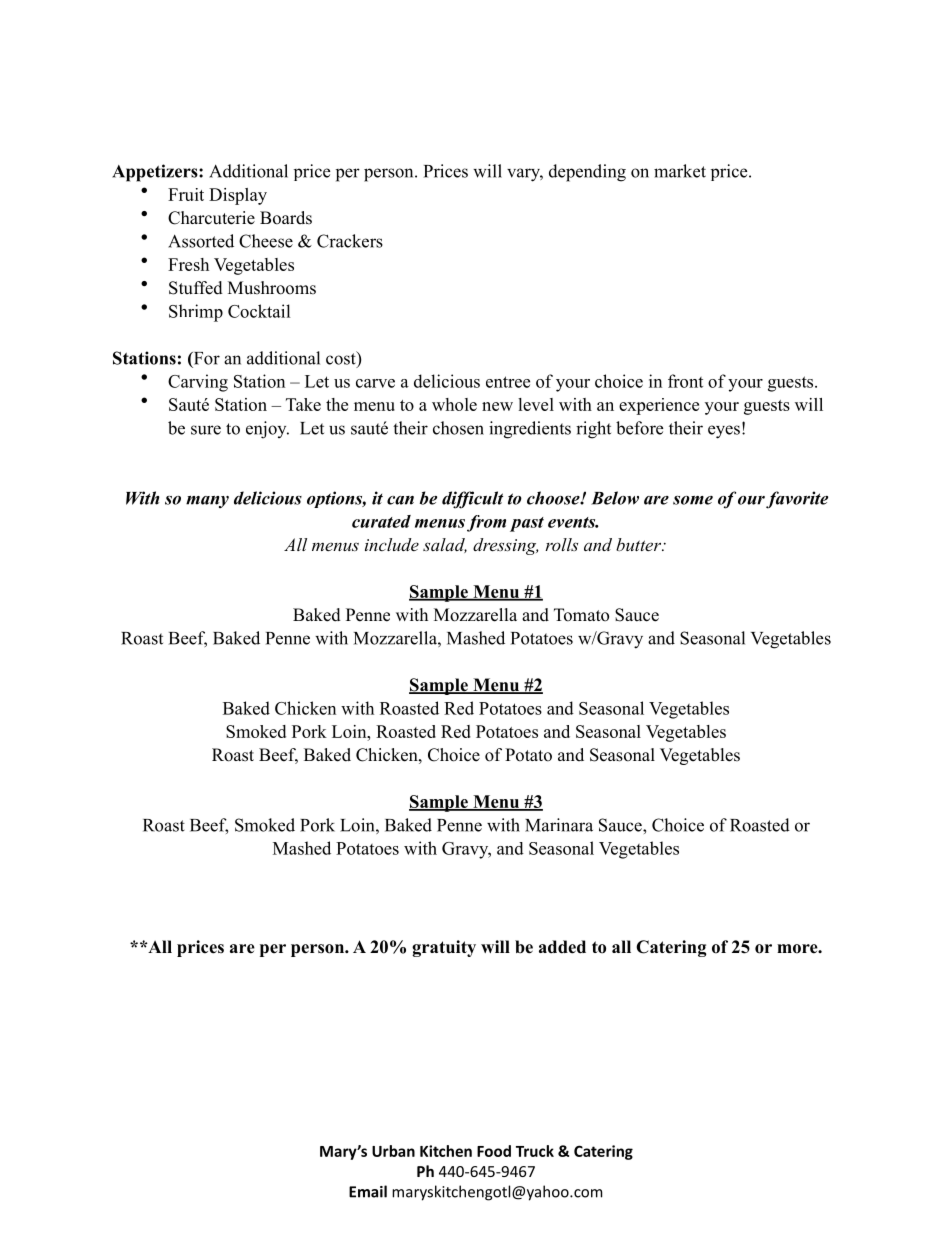 The width and height of the document is (952, 1233). Describe the element at coordinates (238, 196) in the document. I see `Display` at that location.
